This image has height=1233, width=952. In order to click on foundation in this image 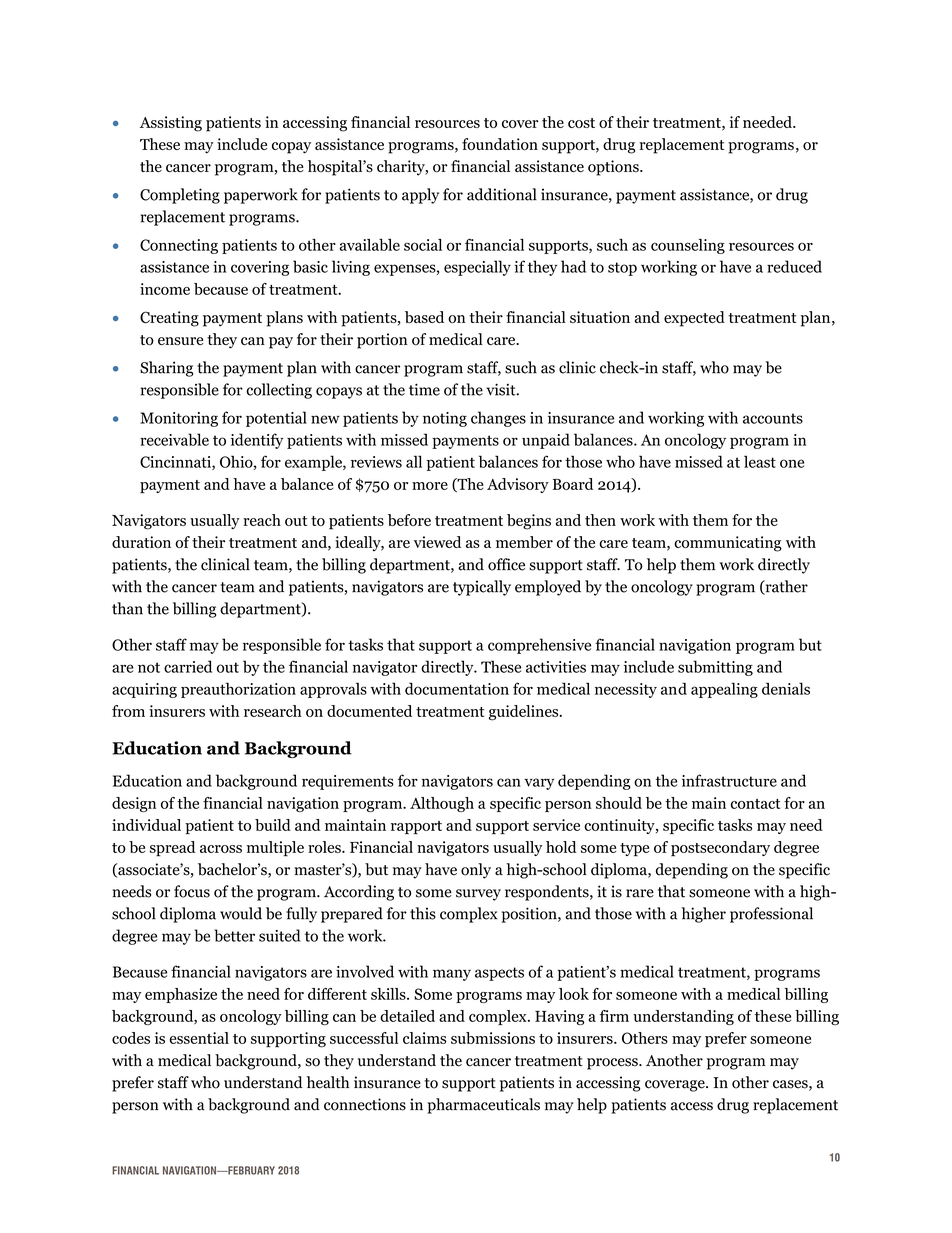, I will do `click(500, 144)`.
